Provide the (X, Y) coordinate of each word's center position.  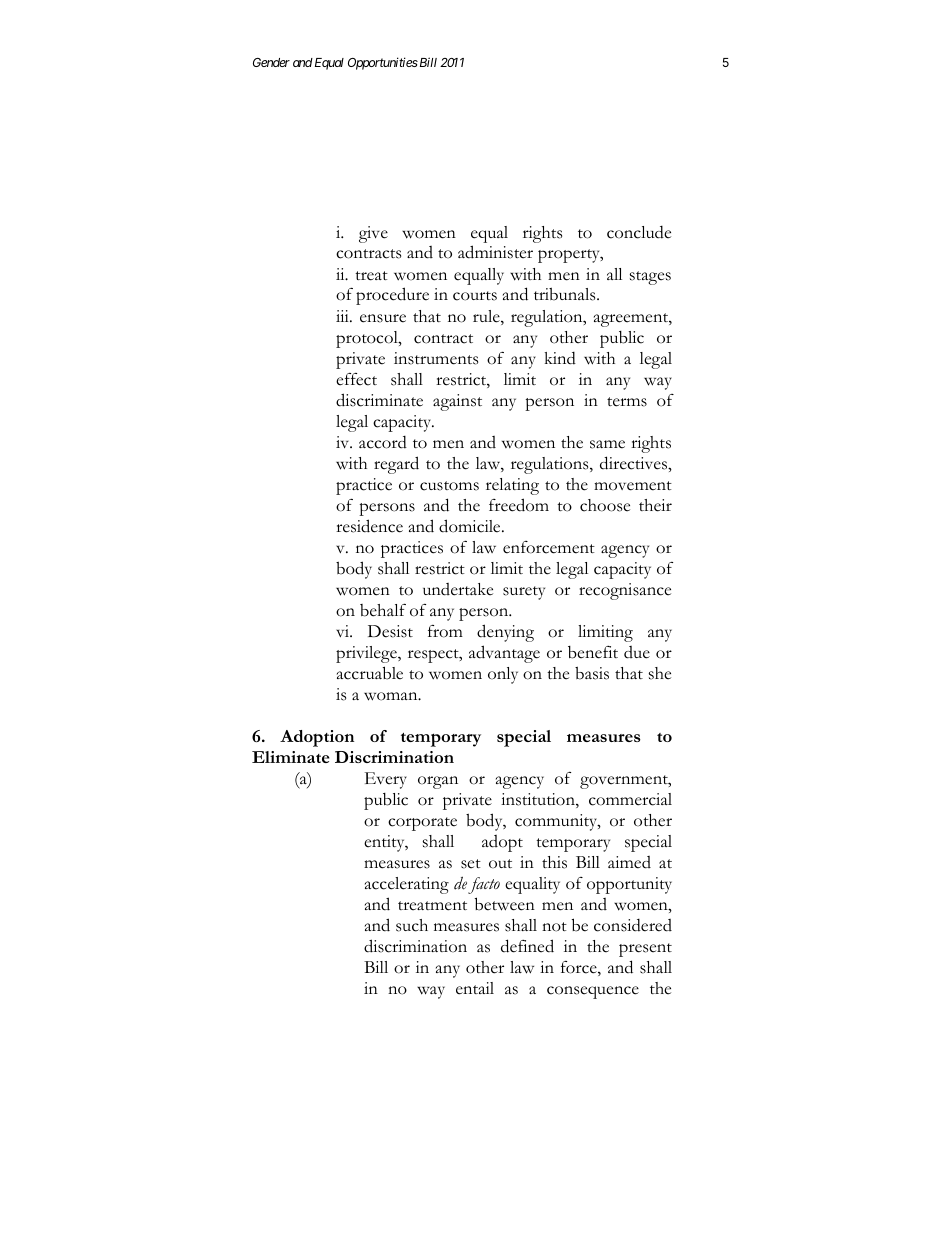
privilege (367, 654)
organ (438, 782)
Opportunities (383, 63)
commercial (630, 799)
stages (650, 278)
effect (356, 379)
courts (475, 296)
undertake (458, 589)
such (412, 925)
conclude (639, 232)
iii (343, 316)
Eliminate (290, 757)
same (607, 444)
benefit (593, 652)
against (457, 402)
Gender (271, 62)
